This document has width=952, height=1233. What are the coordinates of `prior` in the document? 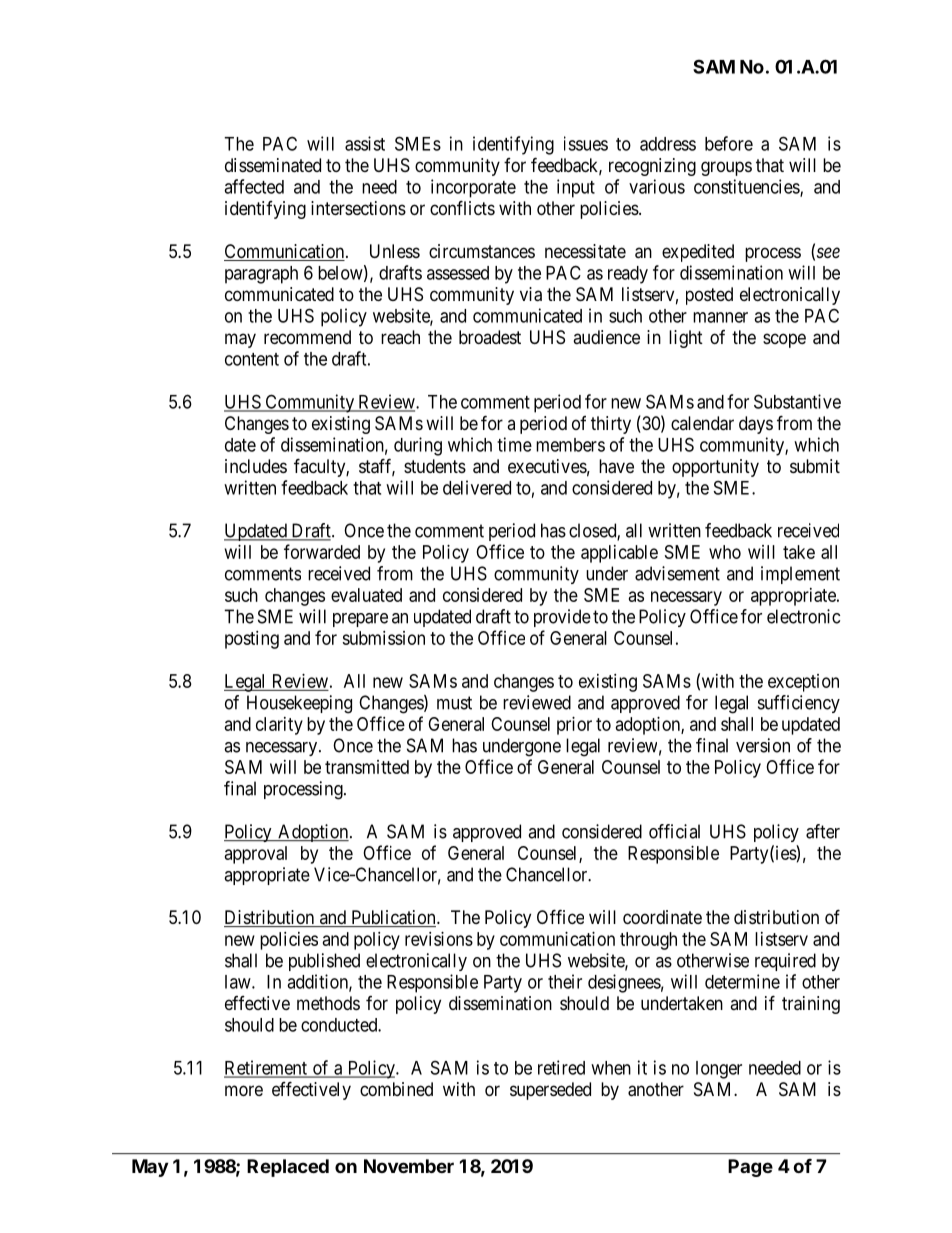 It's located at (574, 726).
